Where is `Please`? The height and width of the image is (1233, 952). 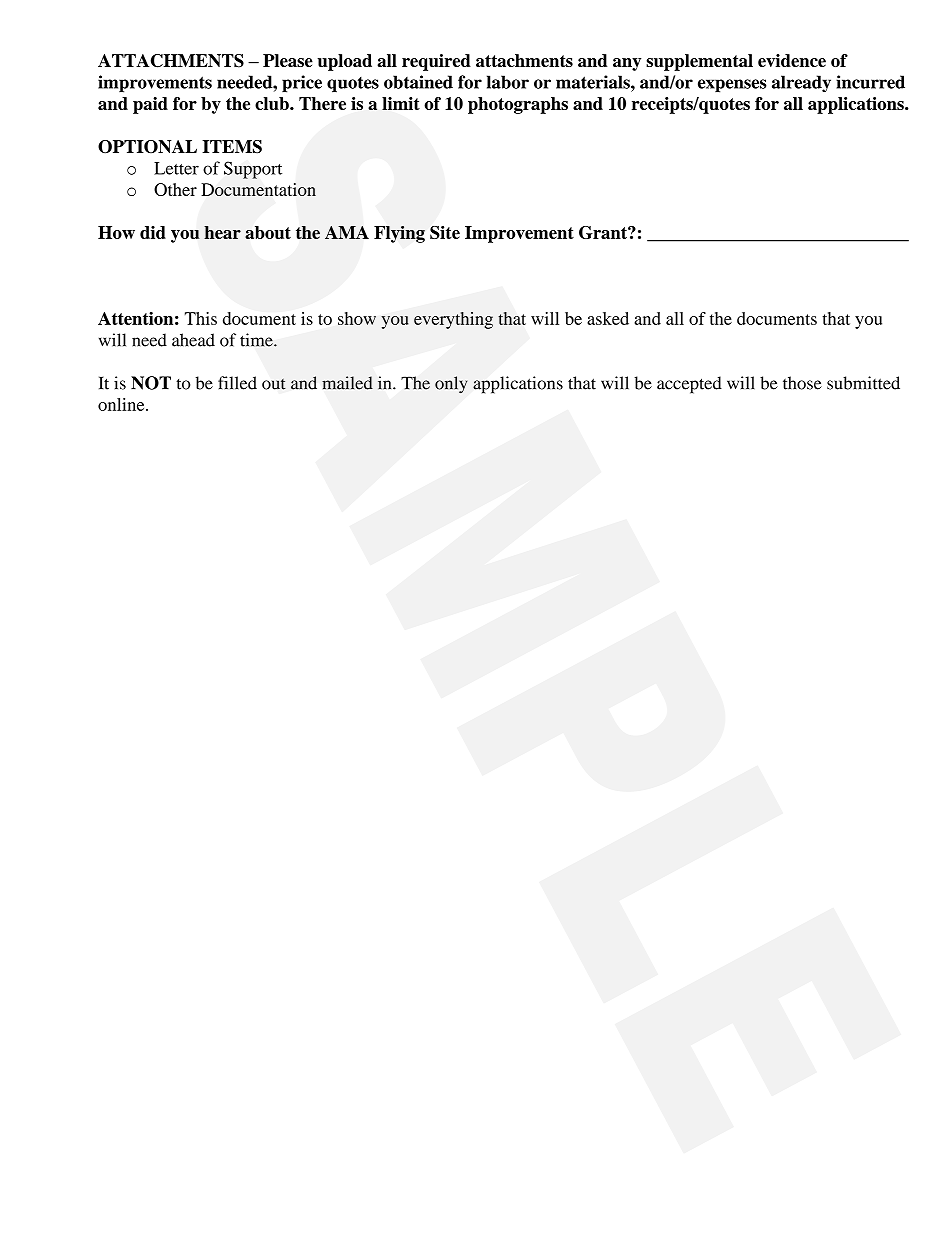 Please is located at coordinates (288, 60).
